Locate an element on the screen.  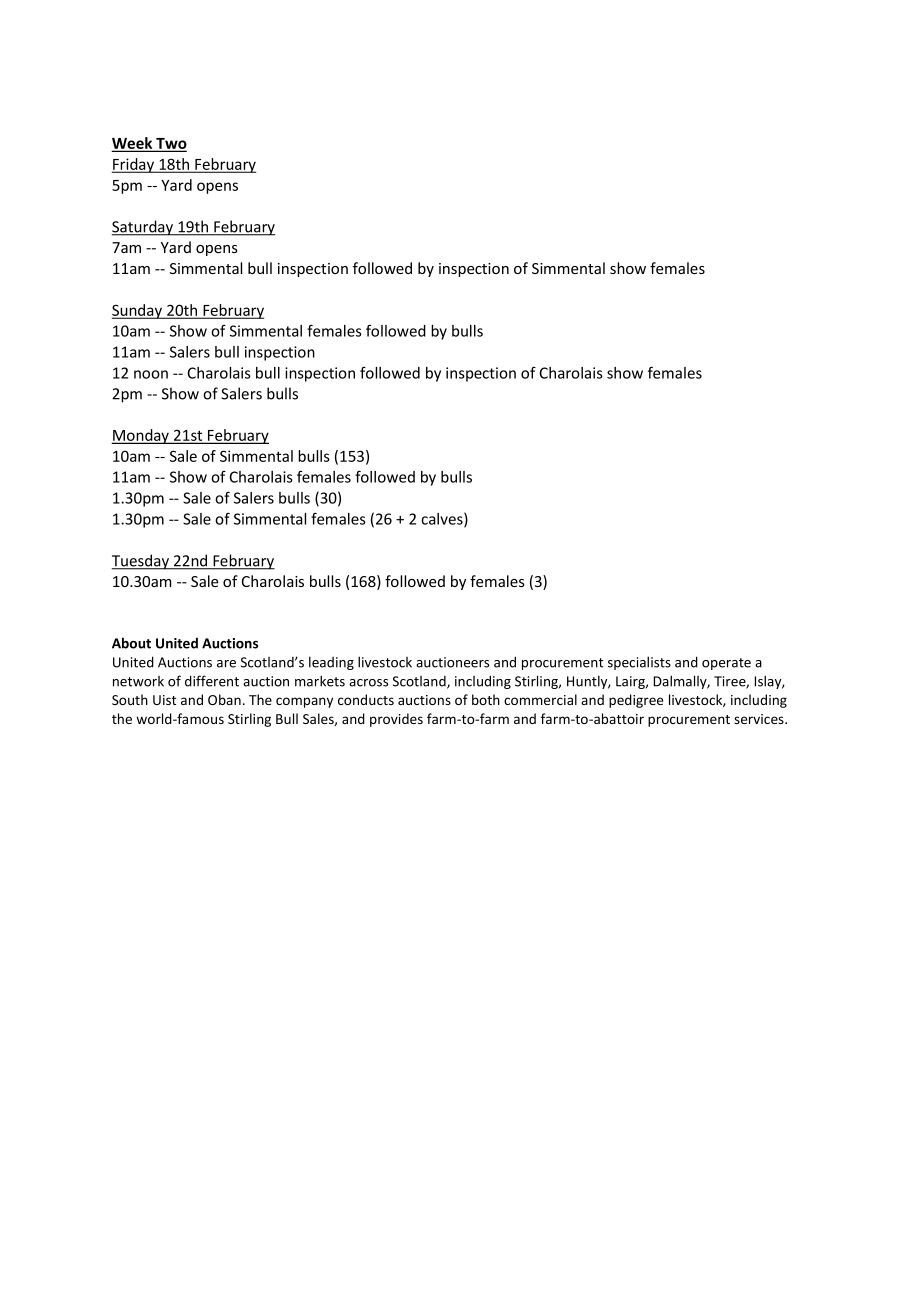
noon is located at coordinates (151, 374).
